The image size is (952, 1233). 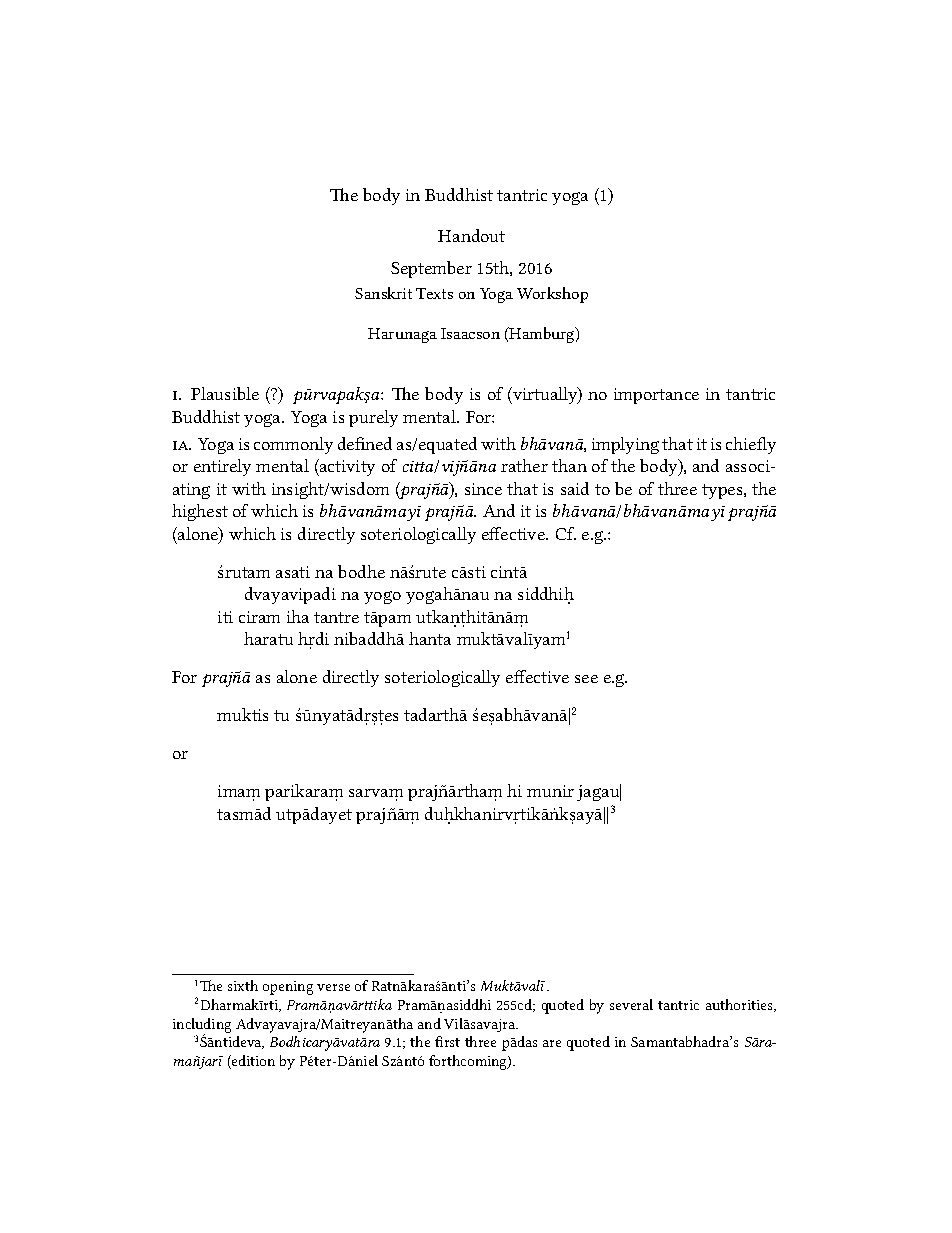 What do you see at coordinates (288, 988) in the screenshot?
I see `opening` at bounding box center [288, 988].
